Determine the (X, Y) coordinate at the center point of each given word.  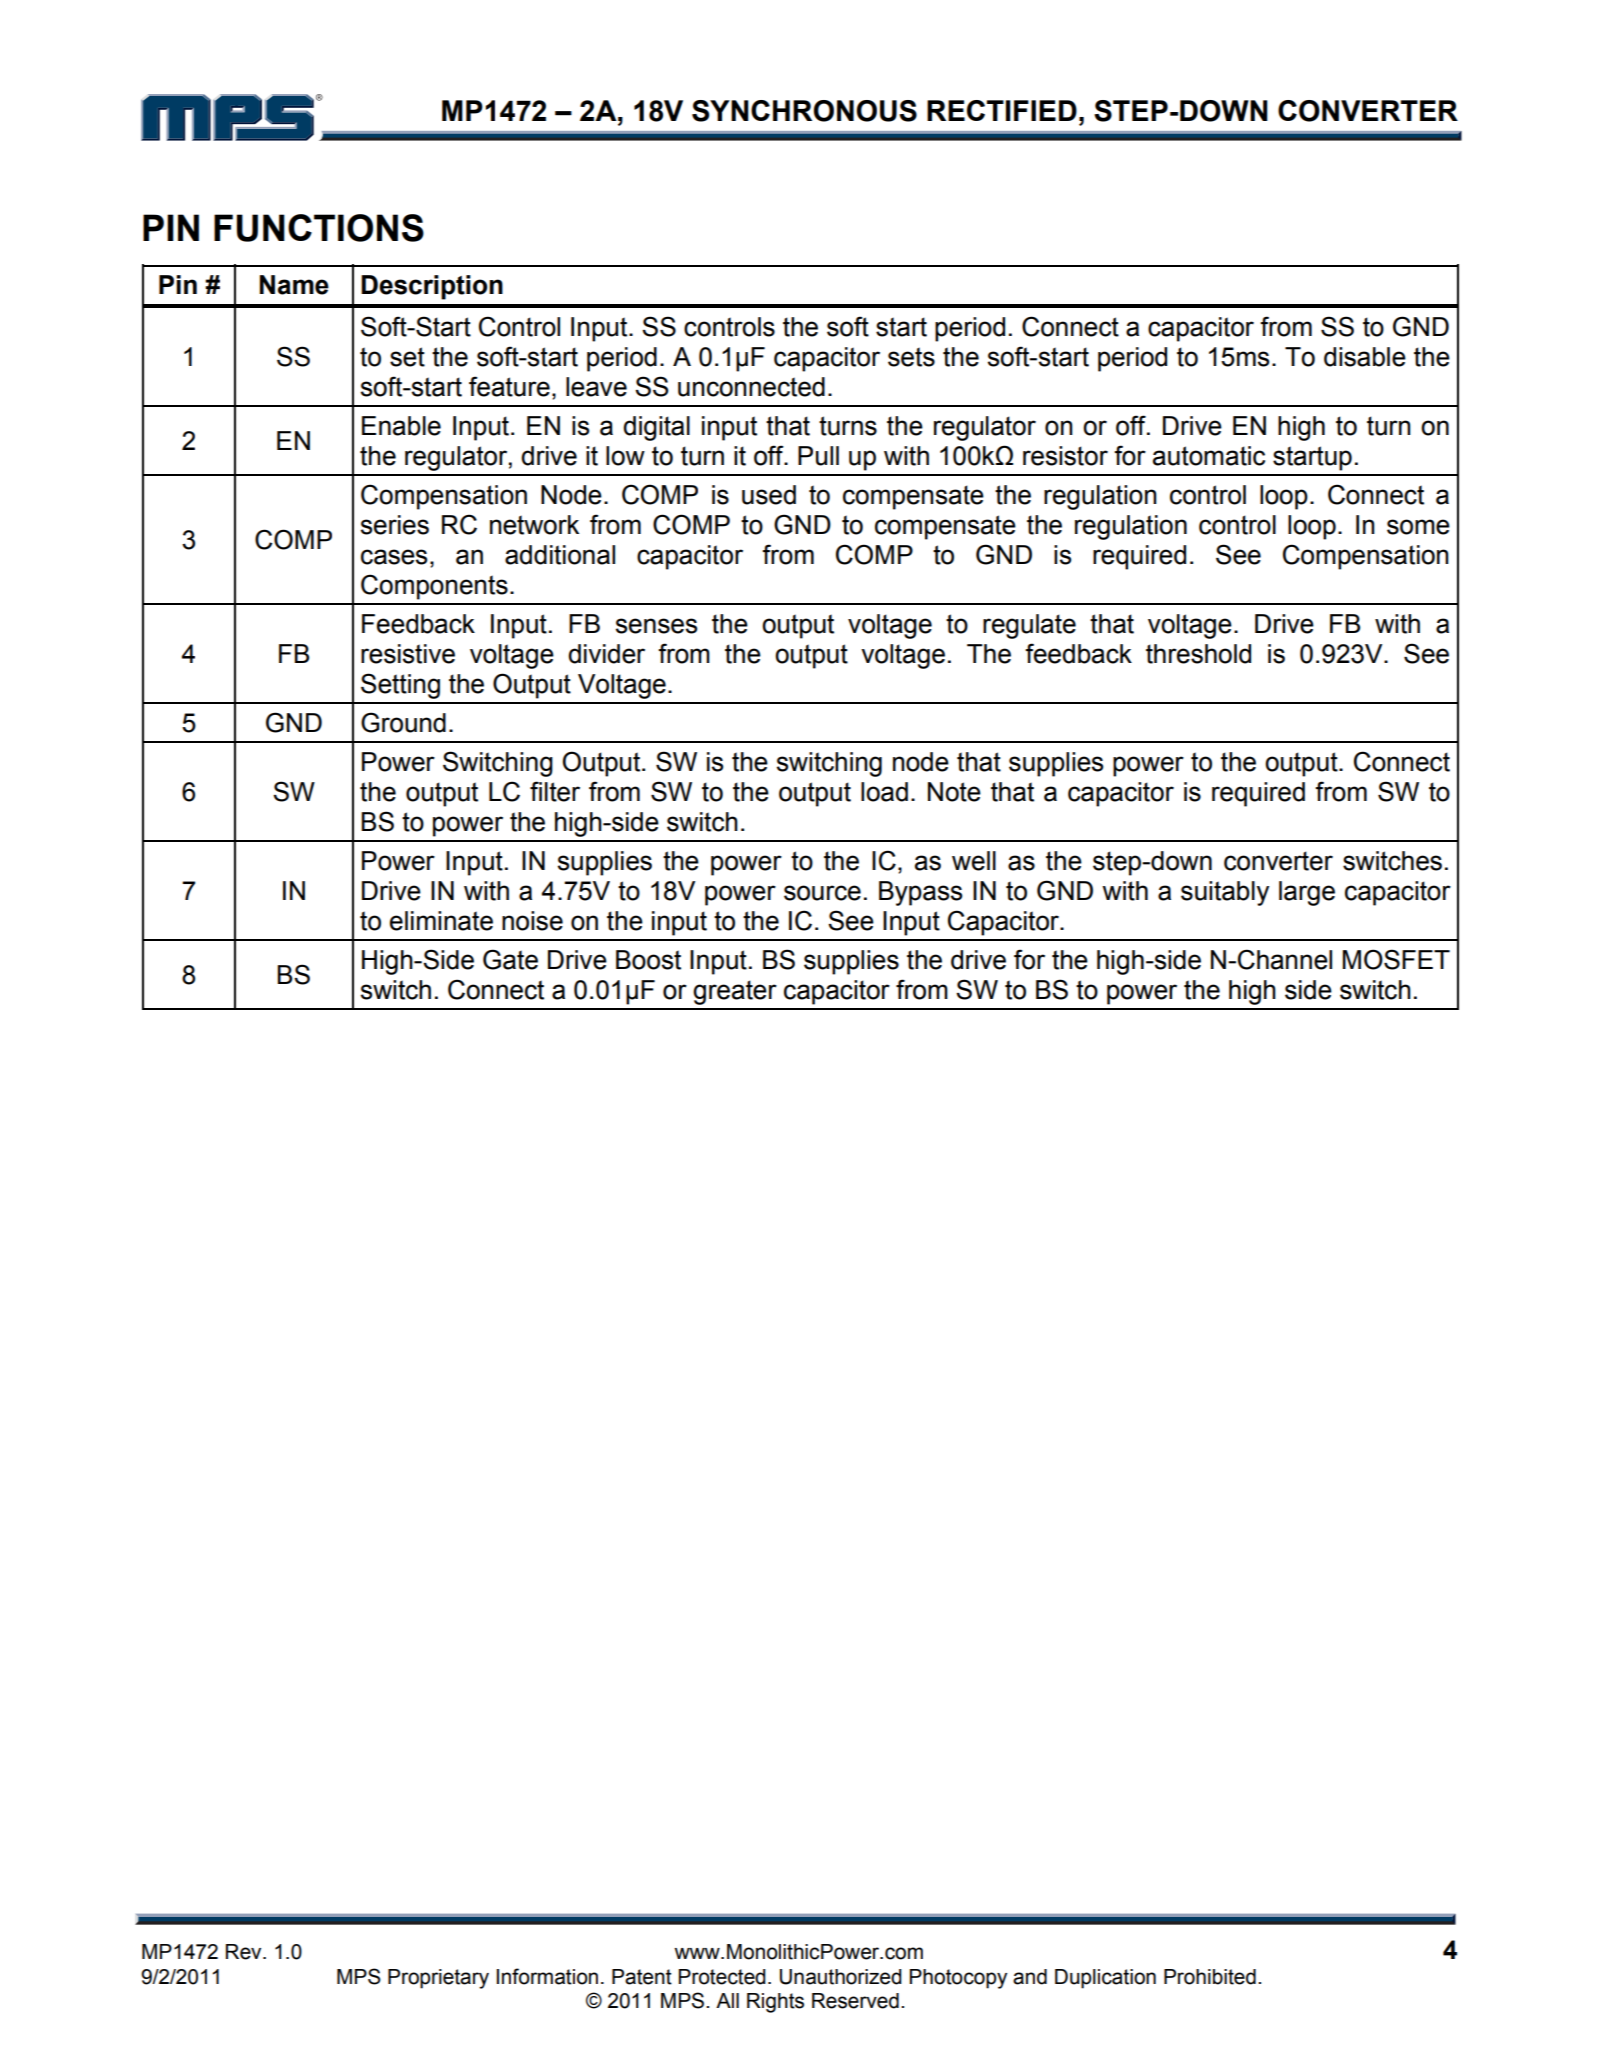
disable (1365, 357)
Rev (245, 1952)
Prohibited (1210, 1977)
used (769, 495)
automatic (1209, 456)
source (822, 893)
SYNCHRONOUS (804, 111)
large (1307, 893)
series (395, 525)
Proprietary (438, 1979)
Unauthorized (841, 1977)
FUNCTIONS (319, 228)
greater (735, 992)
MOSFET (1396, 959)
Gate (510, 959)
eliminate (441, 921)
